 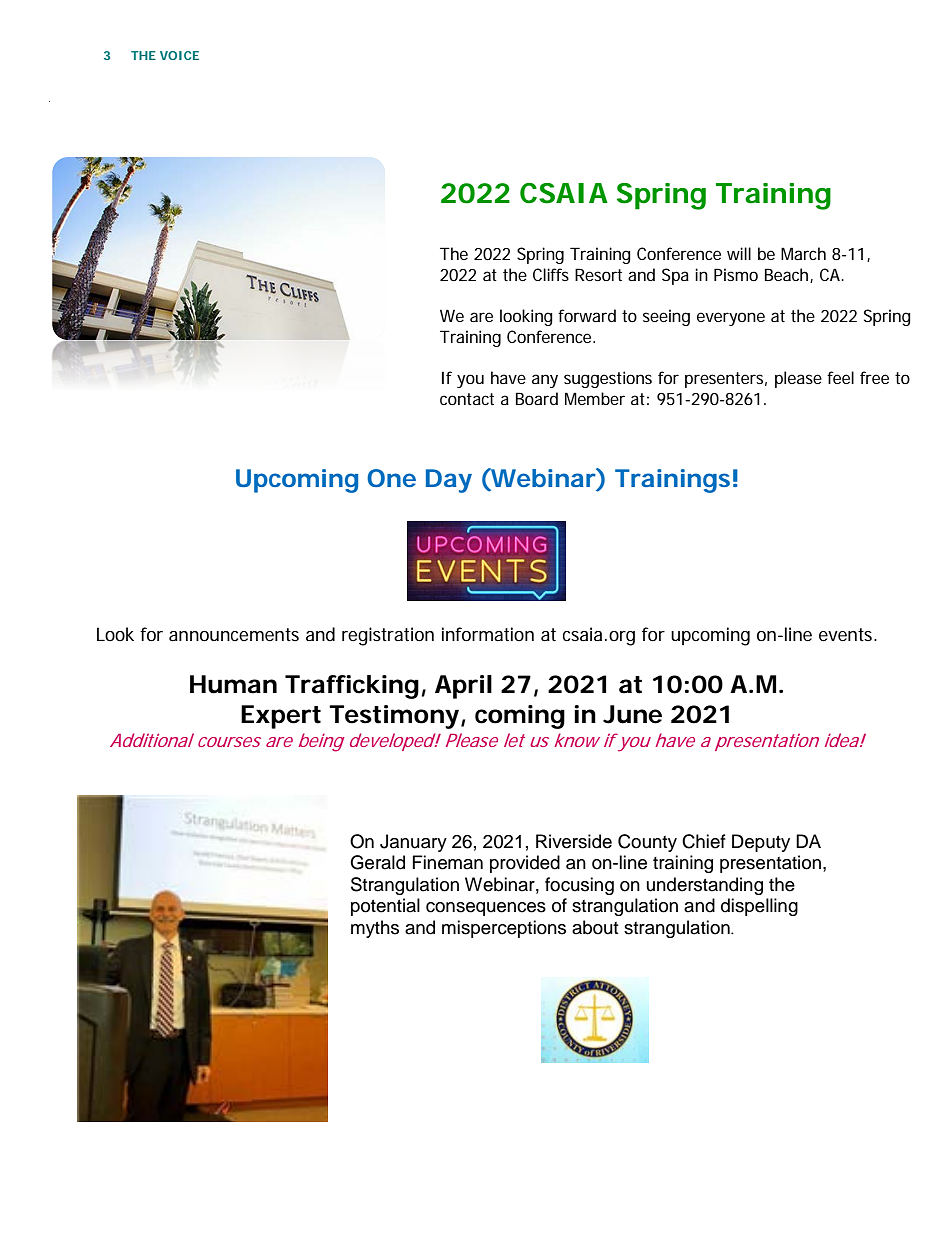 What do you see at coordinates (486, 909) in the screenshot?
I see `consequences` at bounding box center [486, 909].
